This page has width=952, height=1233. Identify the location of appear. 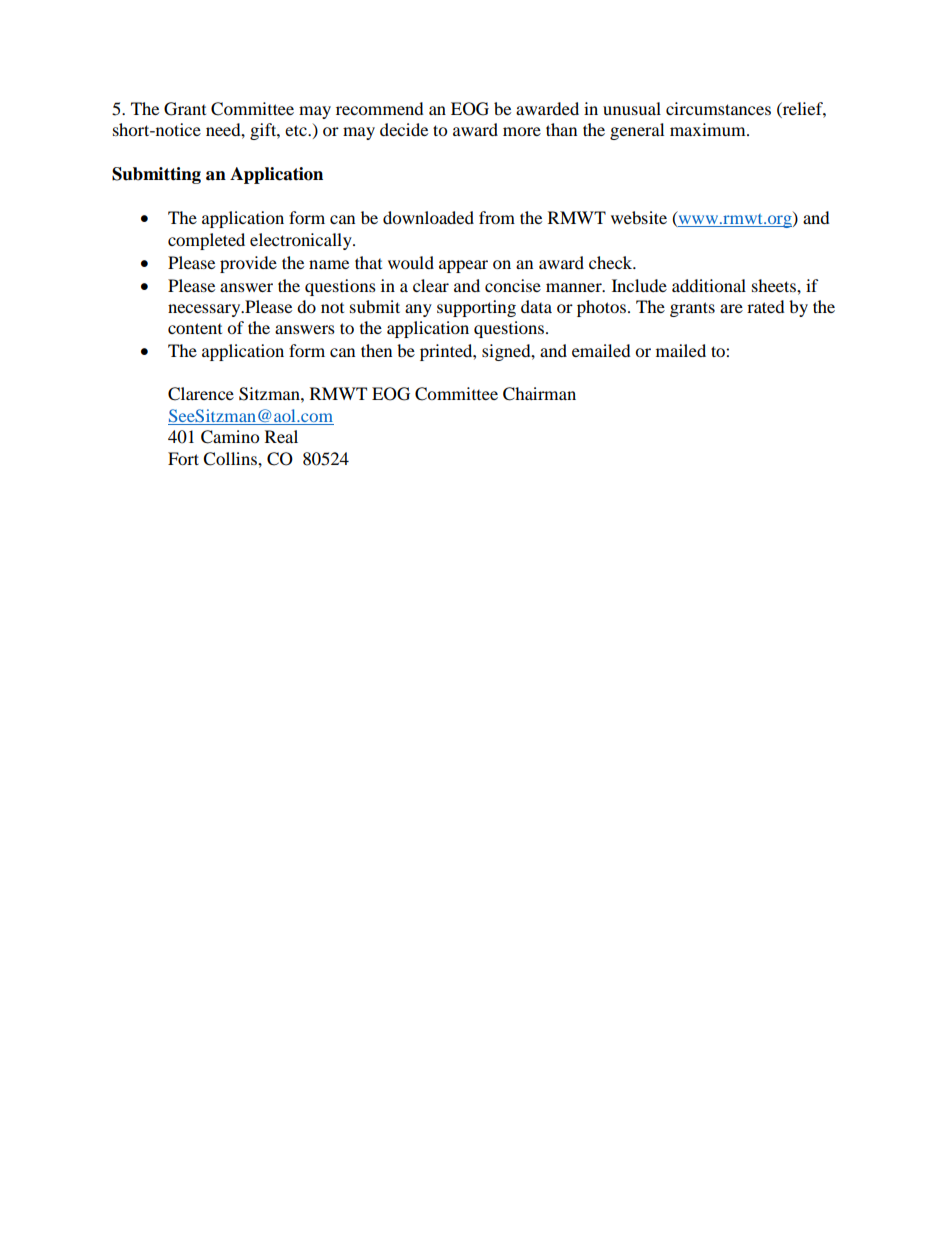
(463, 266).
